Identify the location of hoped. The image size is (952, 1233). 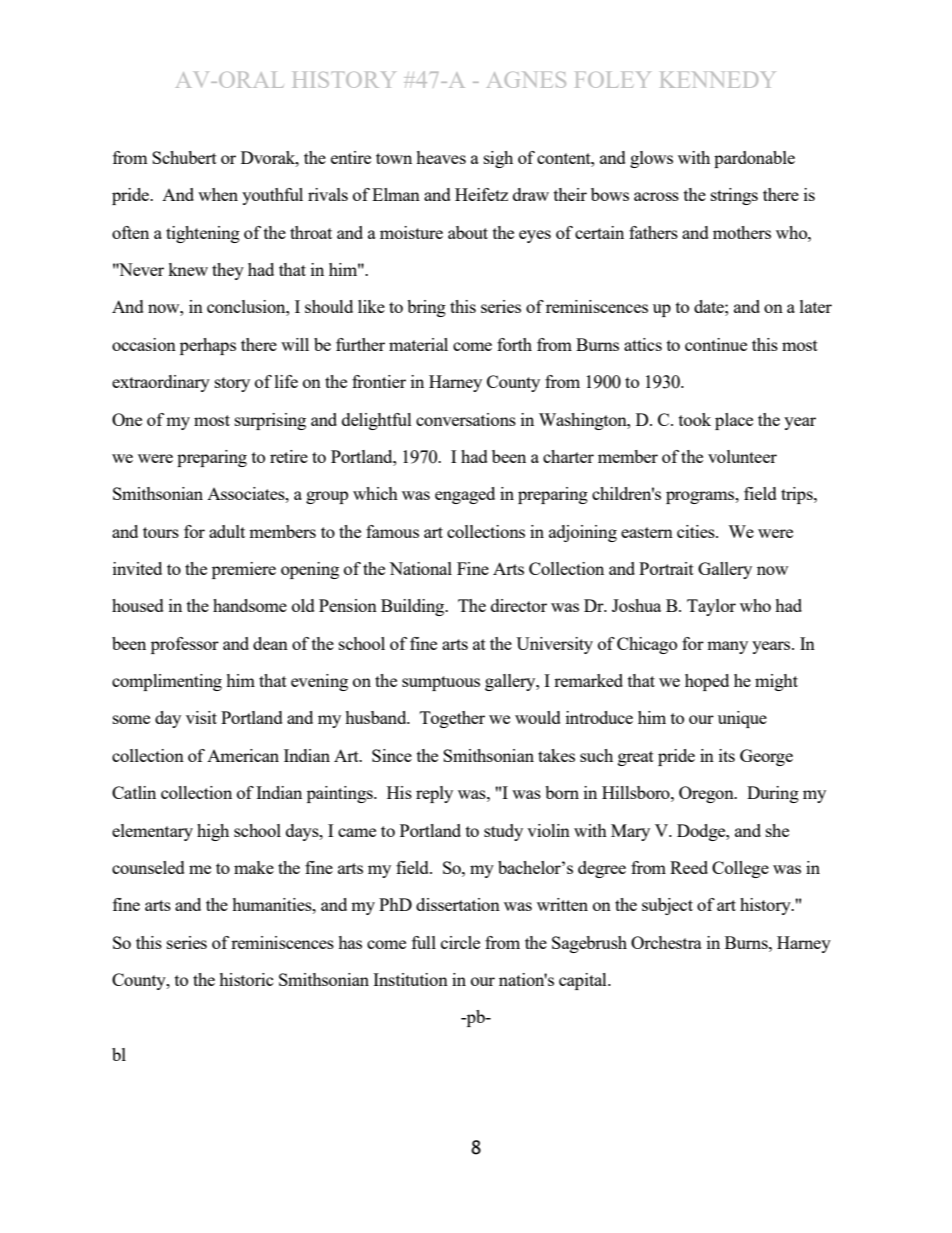
(707, 682).
